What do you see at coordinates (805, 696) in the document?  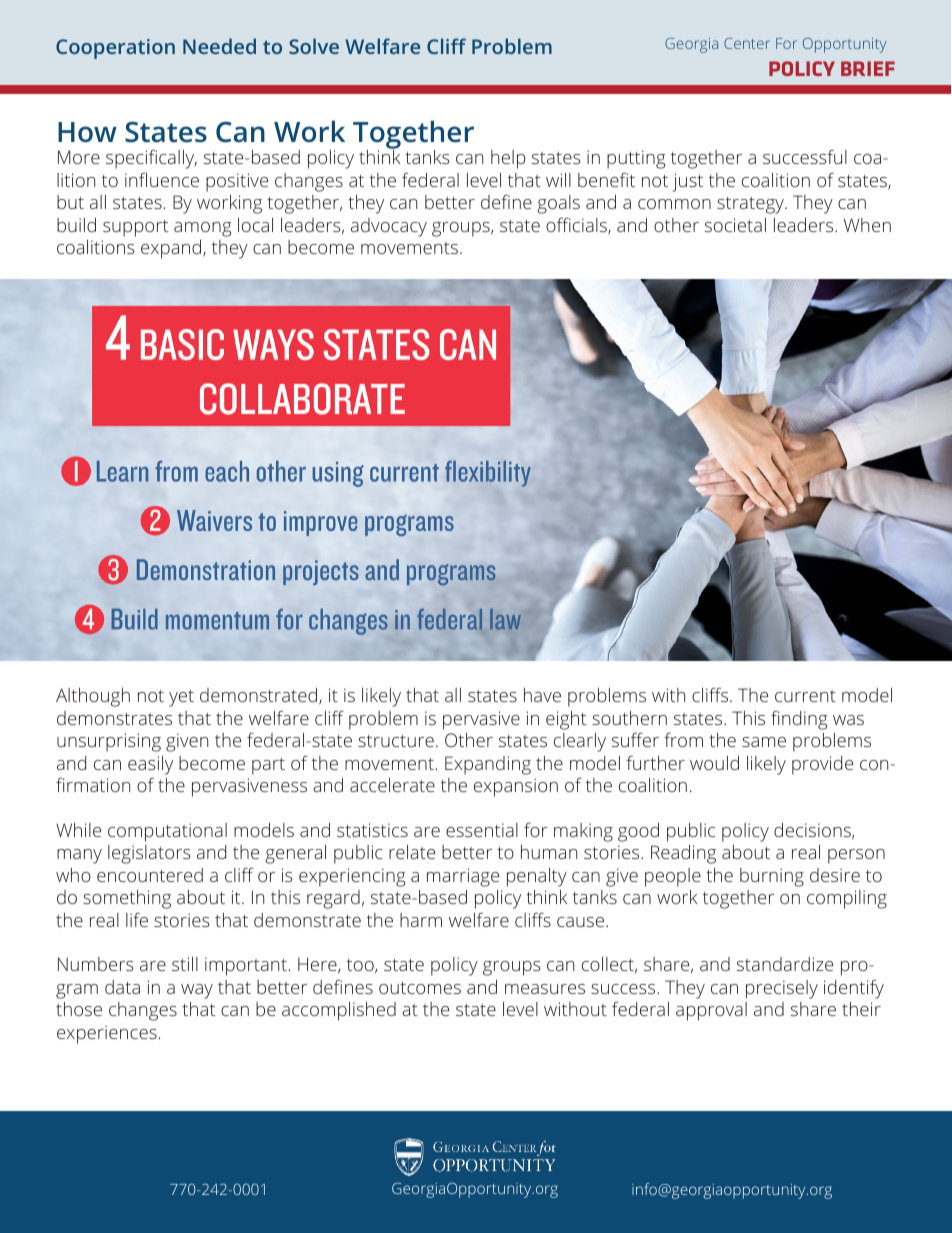 I see `current` at bounding box center [805, 696].
